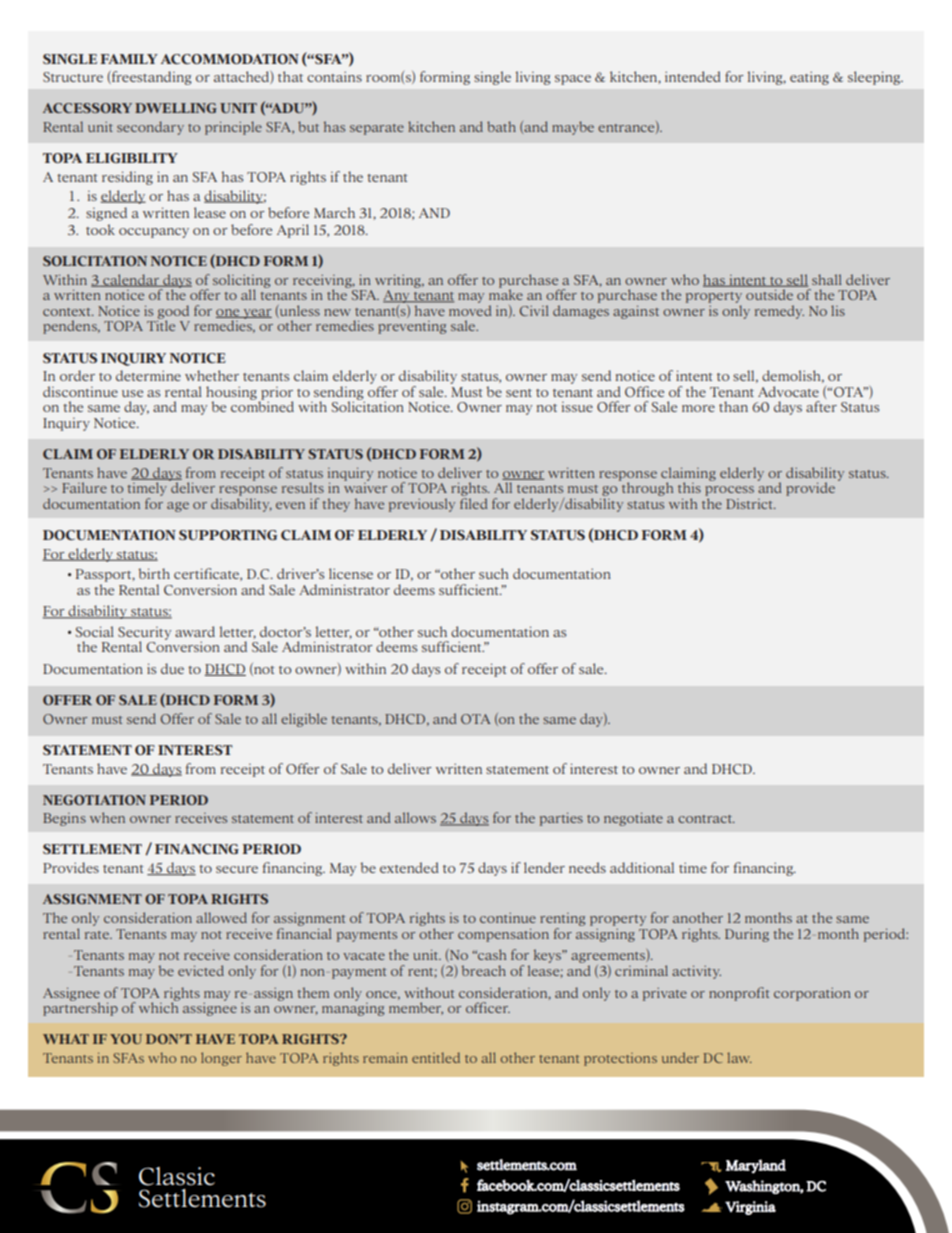 This screenshot has width=952, height=1233. Describe the element at coordinates (809, 78) in the screenshot. I see `eating` at that location.
